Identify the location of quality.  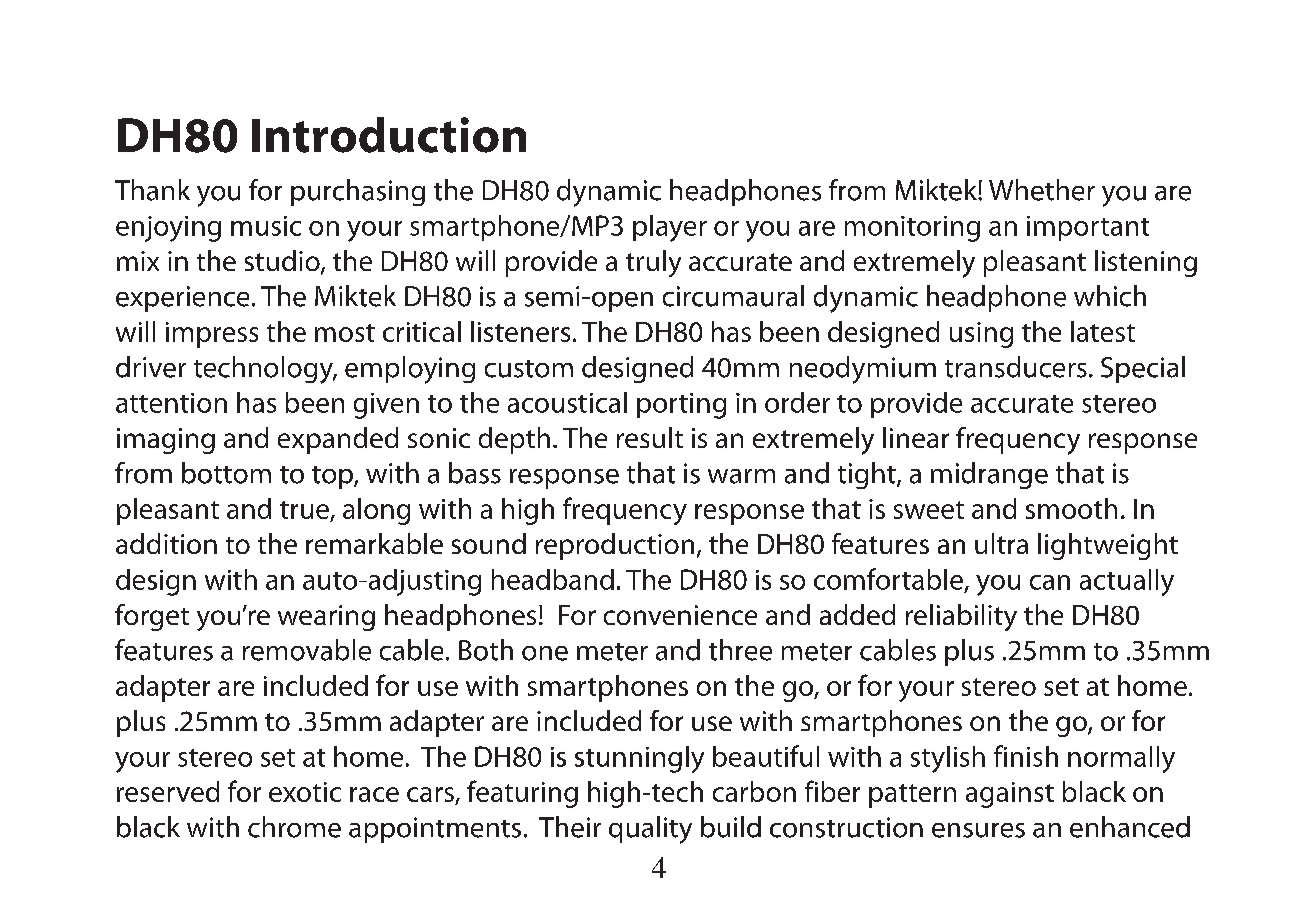
(650, 830).
